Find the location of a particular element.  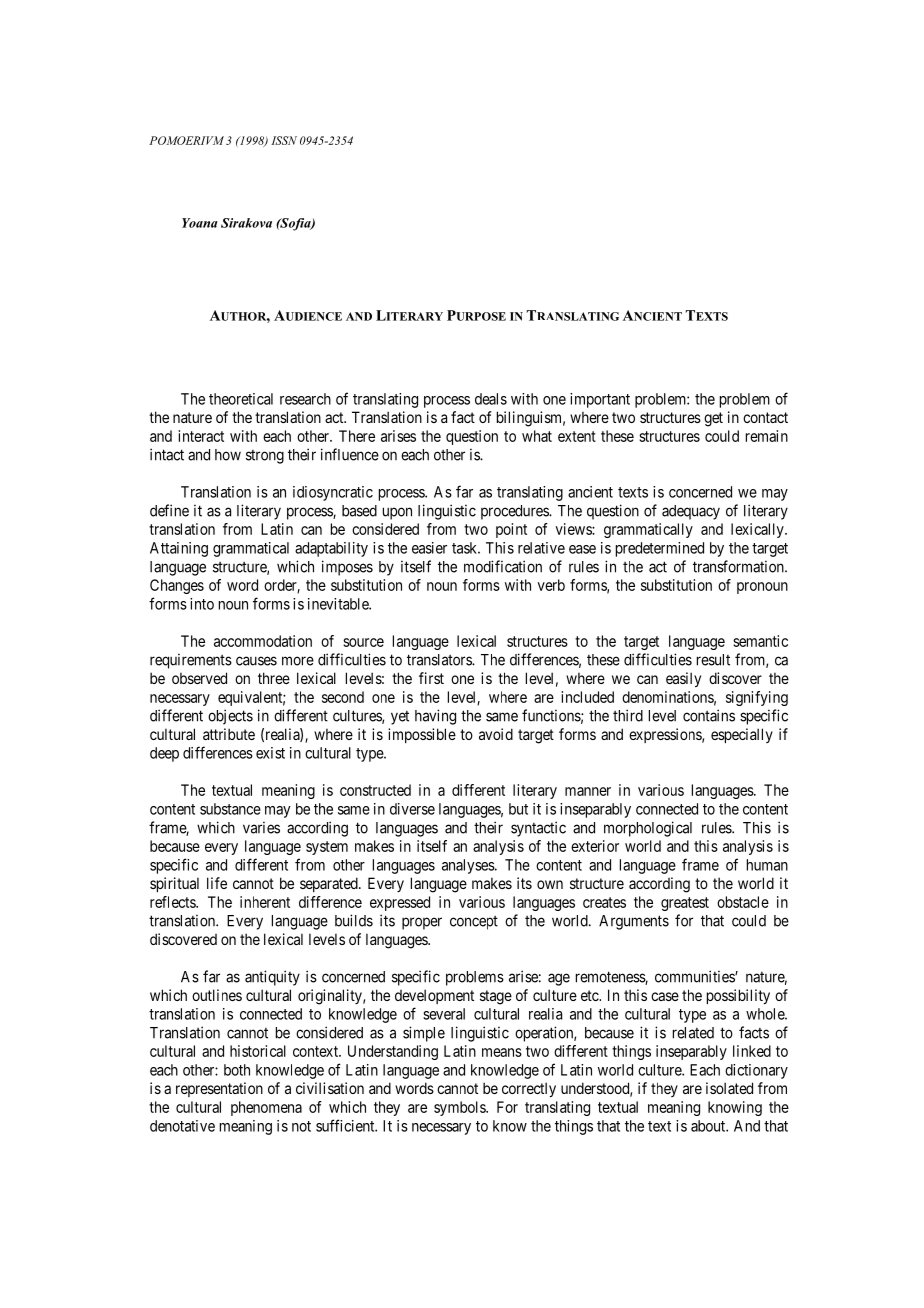

modification is located at coordinates (503, 566).
